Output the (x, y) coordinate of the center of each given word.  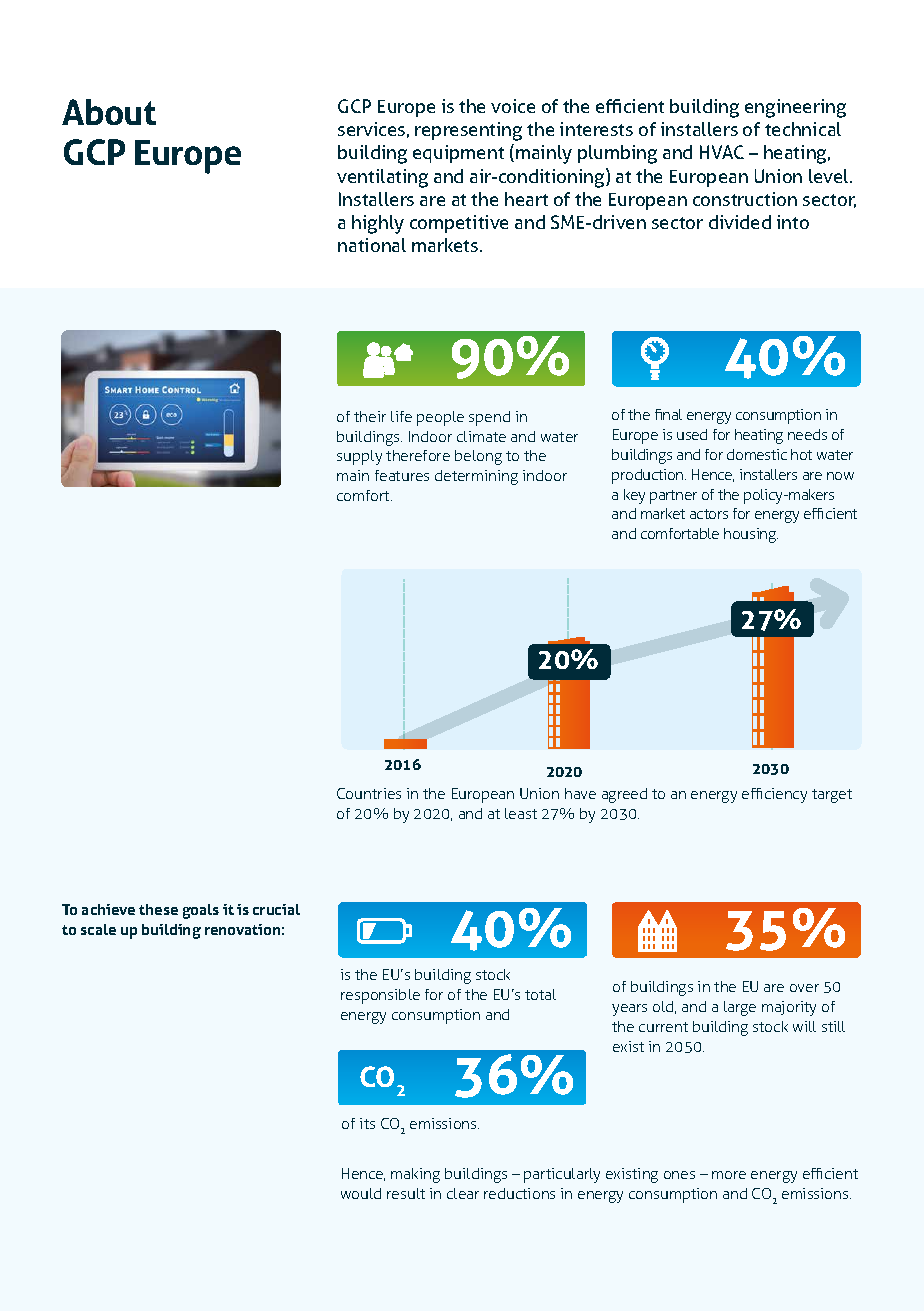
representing (468, 131)
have (580, 793)
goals (201, 911)
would (361, 1193)
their (370, 416)
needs (807, 434)
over (804, 988)
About (109, 112)
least (521, 813)
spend (489, 418)
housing (751, 535)
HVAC (722, 152)
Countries (369, 793)
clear (463, 1193)
